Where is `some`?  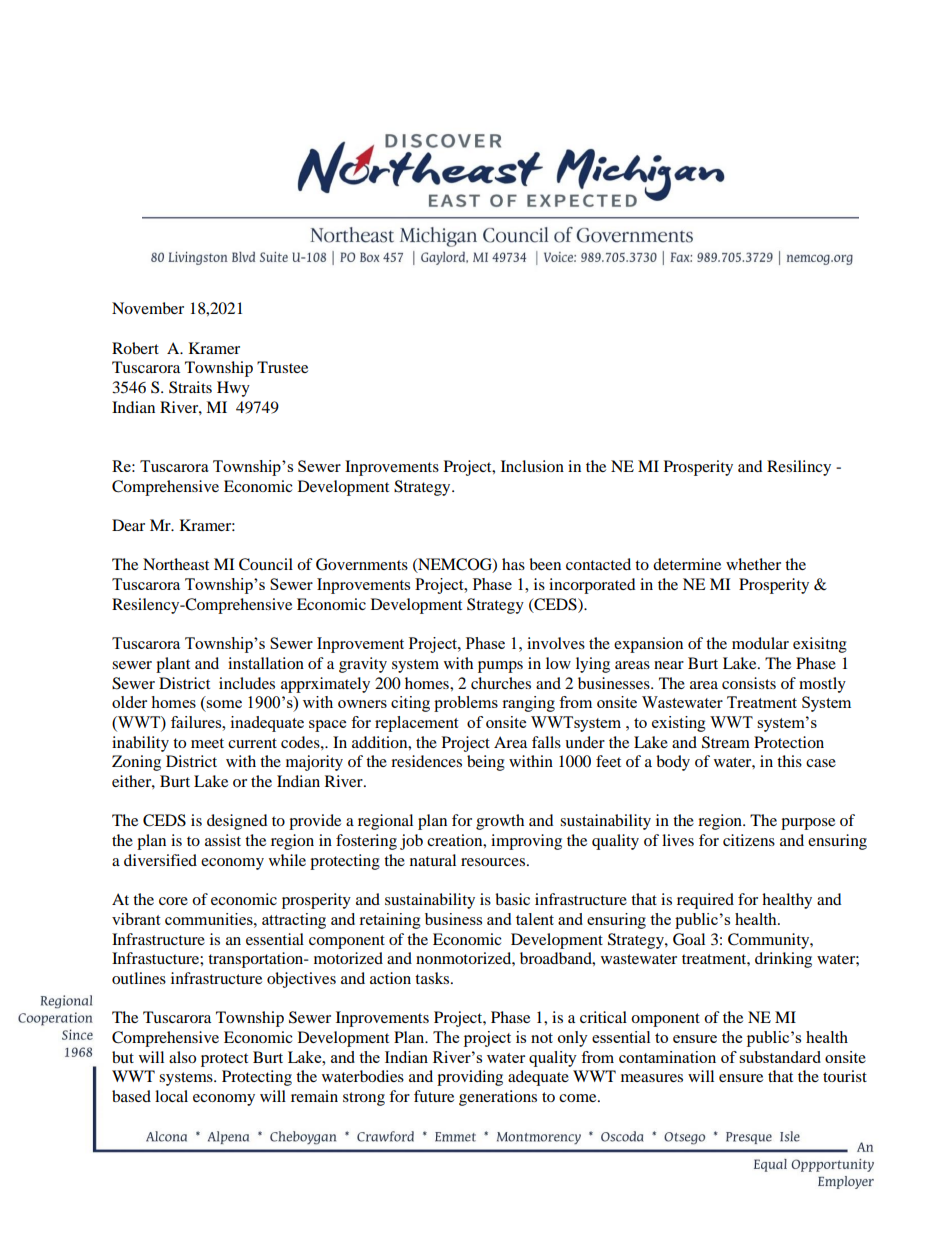
some is located at coordinates (224, 704).
